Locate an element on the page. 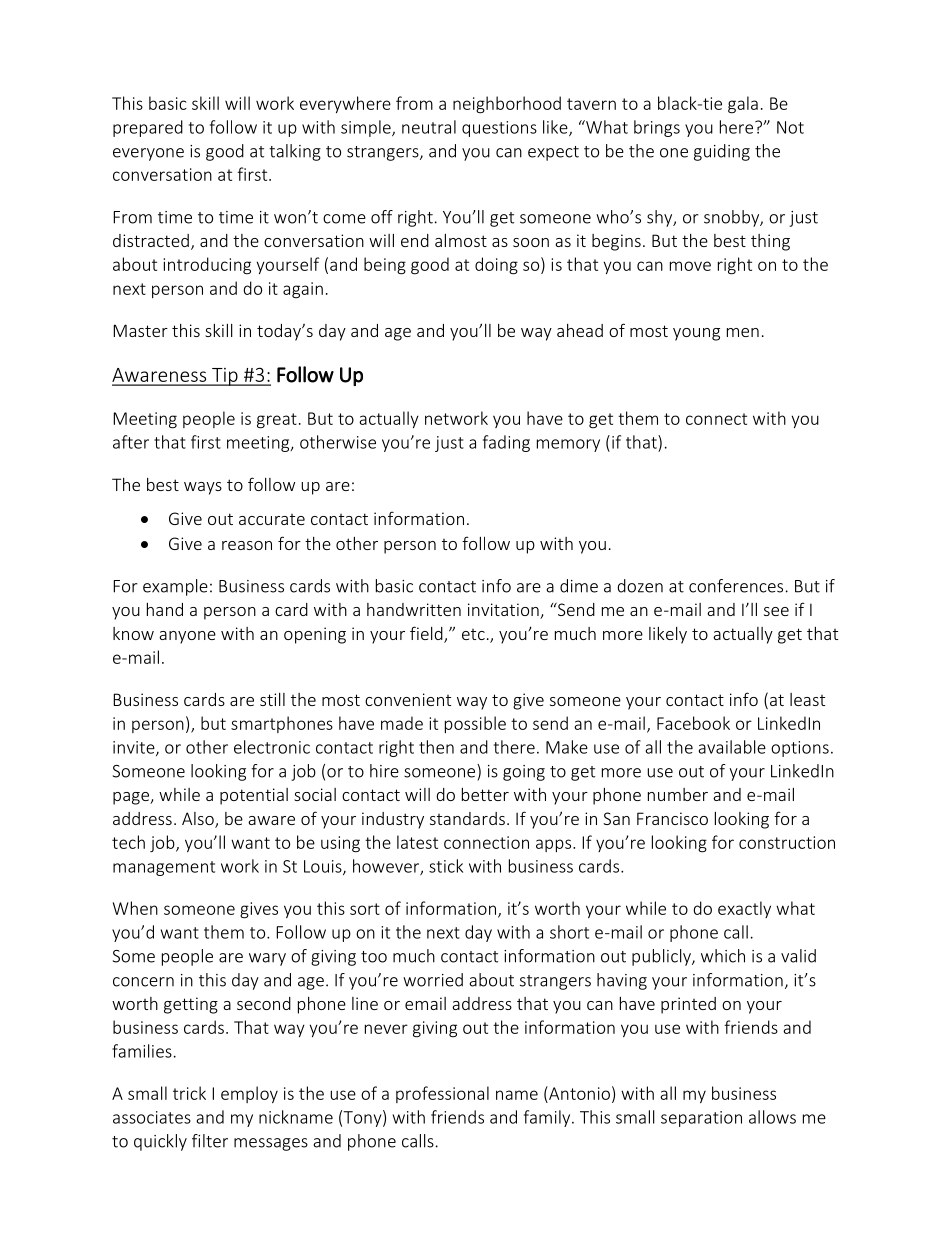 The width and height of the document is (952, 1233). professional is located at coordinates (442, 1094).
